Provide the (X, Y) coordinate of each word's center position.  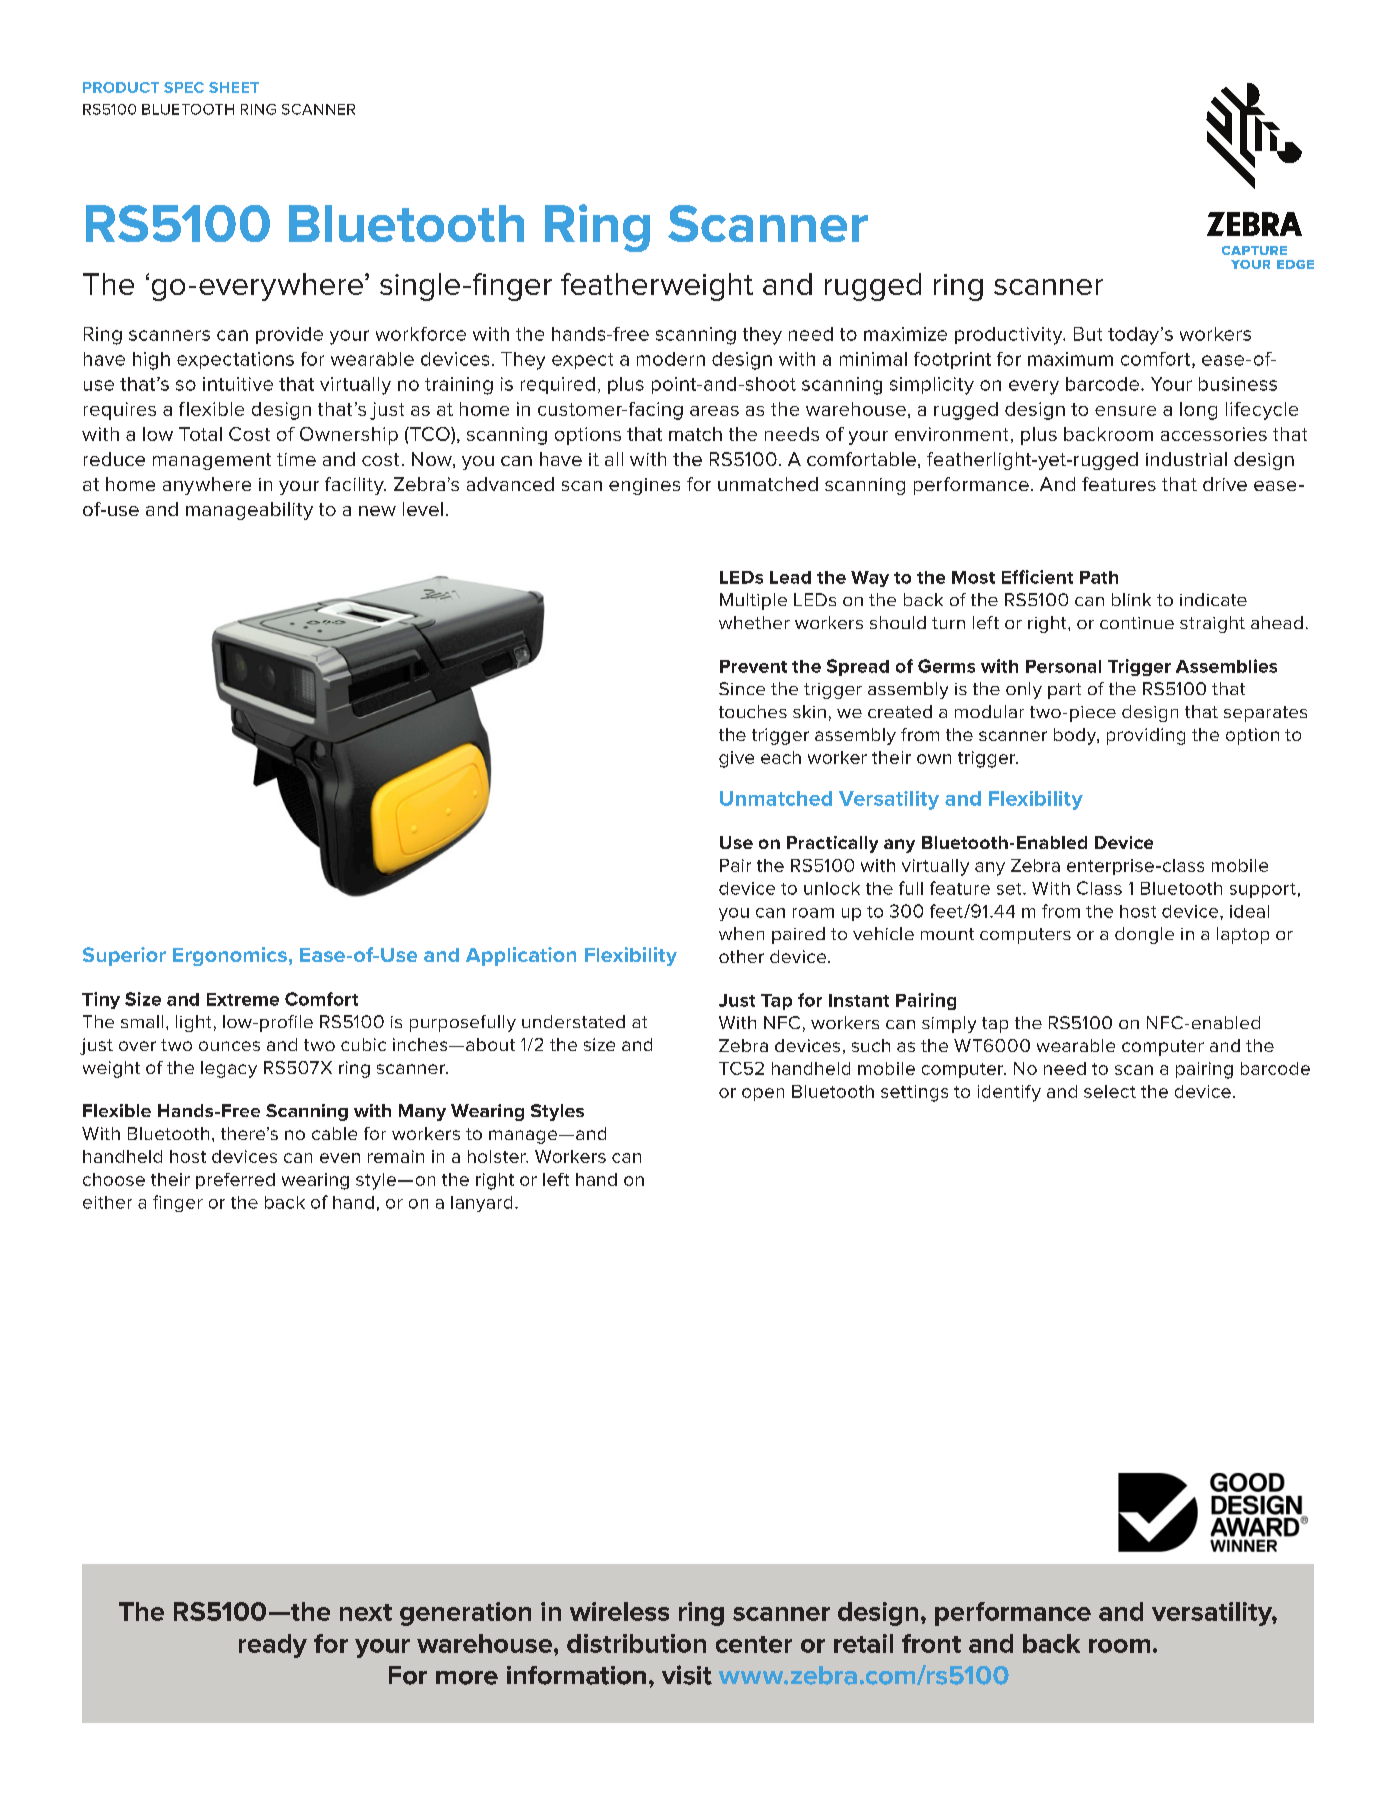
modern (671, 359)
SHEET (234, 87)
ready (273, 1646)
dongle (1144, 935)
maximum (1070, 359)
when (741, 933)
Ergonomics (230, 956)
